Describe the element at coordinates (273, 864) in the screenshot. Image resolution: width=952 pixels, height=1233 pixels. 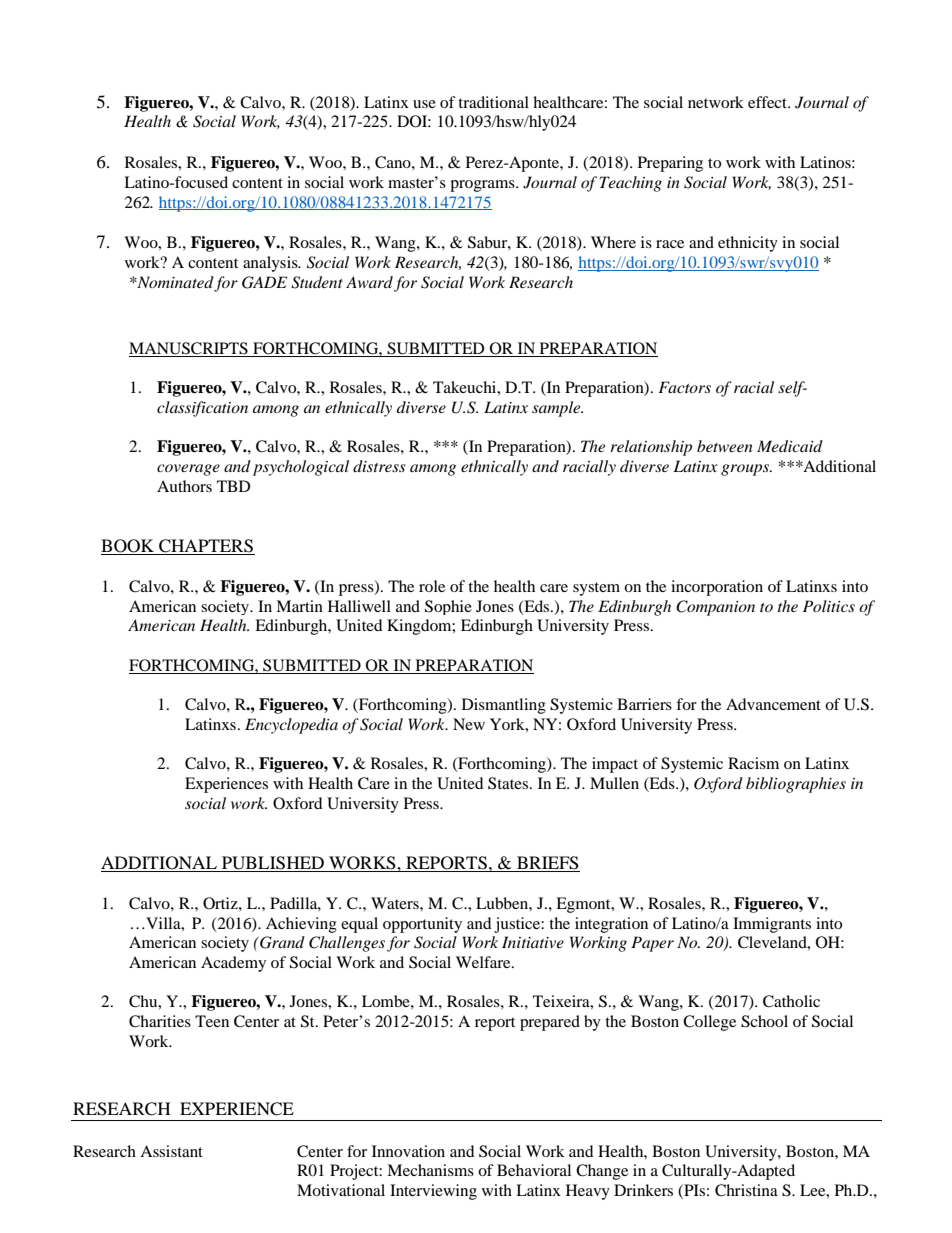
I see `PUBLISHED` at that location.
